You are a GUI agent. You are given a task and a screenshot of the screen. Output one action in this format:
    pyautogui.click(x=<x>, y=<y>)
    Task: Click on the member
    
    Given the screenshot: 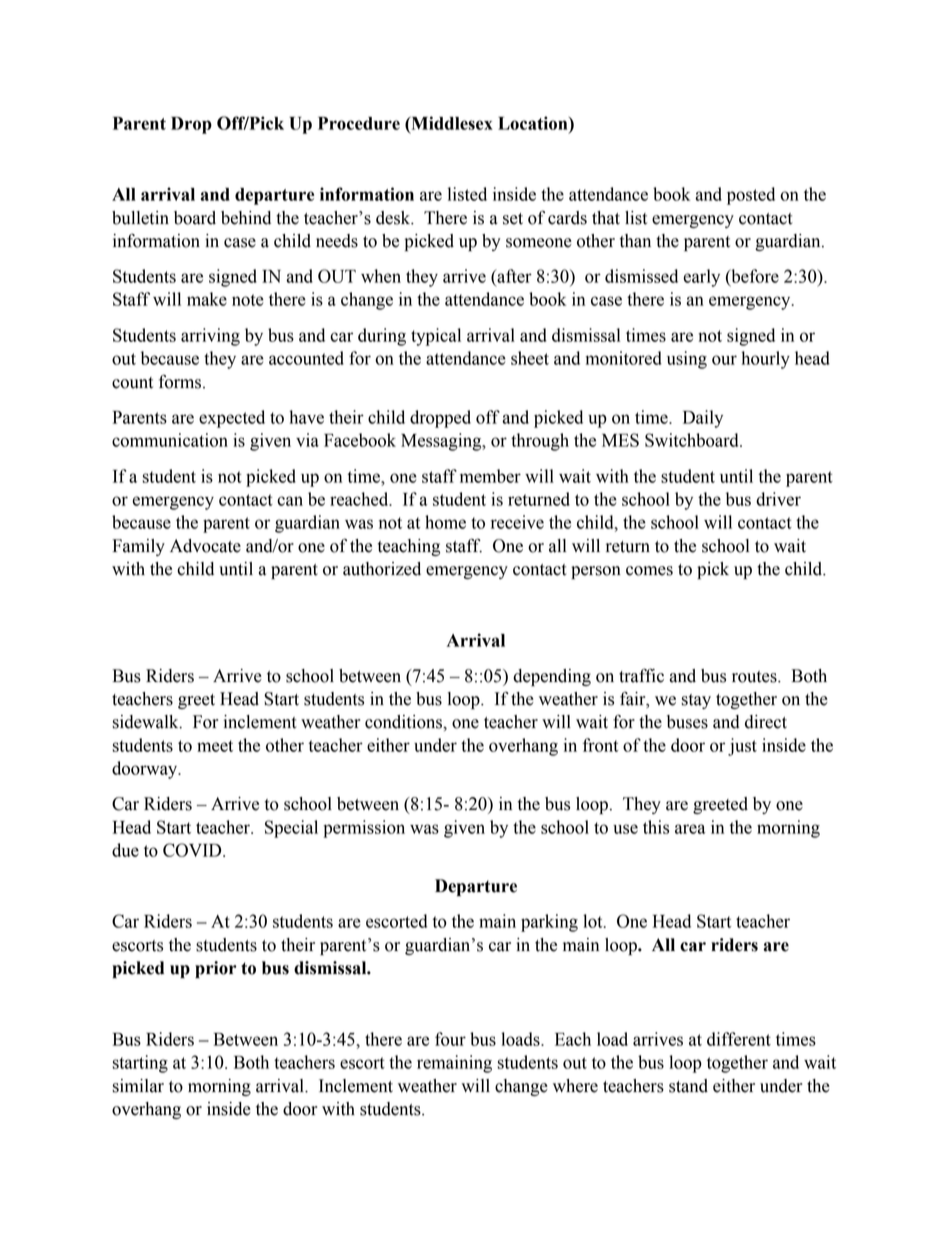 What is the action you would take?
    pyautogui.click(x=490, y=476)
